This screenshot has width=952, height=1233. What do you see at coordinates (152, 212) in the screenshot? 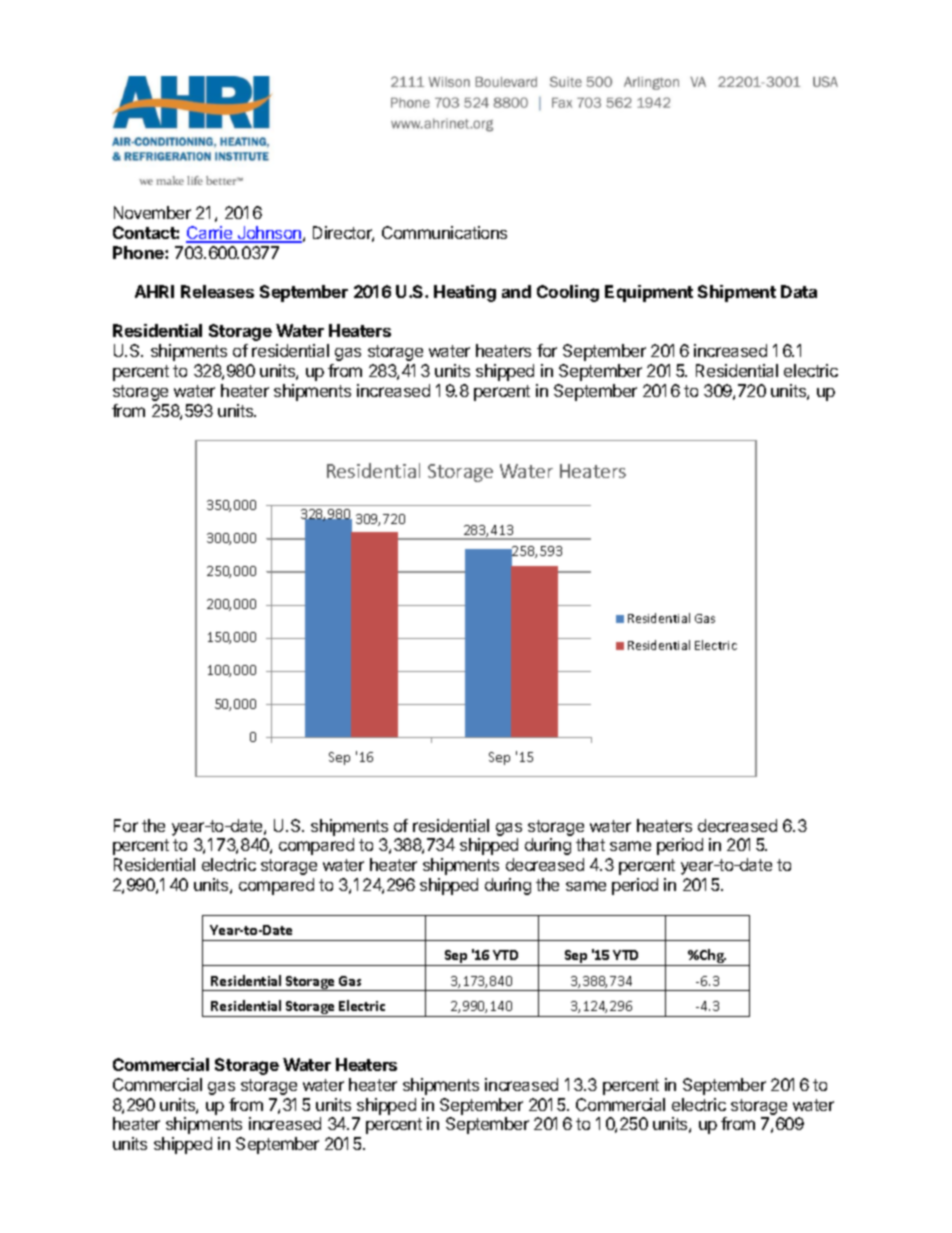
I see `November` at bounding box center [152, 212].
